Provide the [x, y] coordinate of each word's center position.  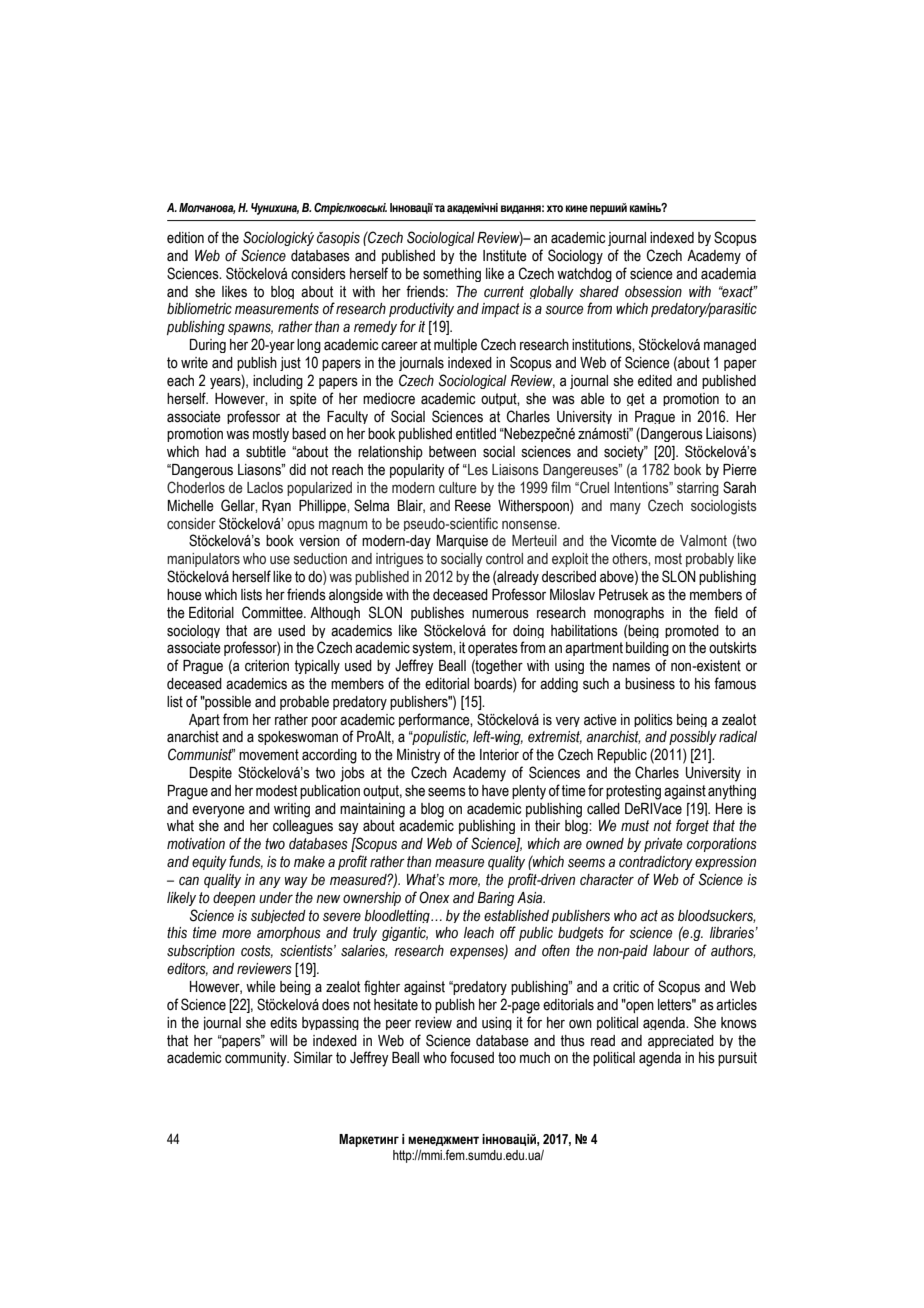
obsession [653, 292]
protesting [633, 792]
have [495, 791]
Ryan [276, 506]
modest [276, 791]
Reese [473, 506]
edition [185, 238]
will [278, 1040]
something [452, 275]
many [625, 508]
